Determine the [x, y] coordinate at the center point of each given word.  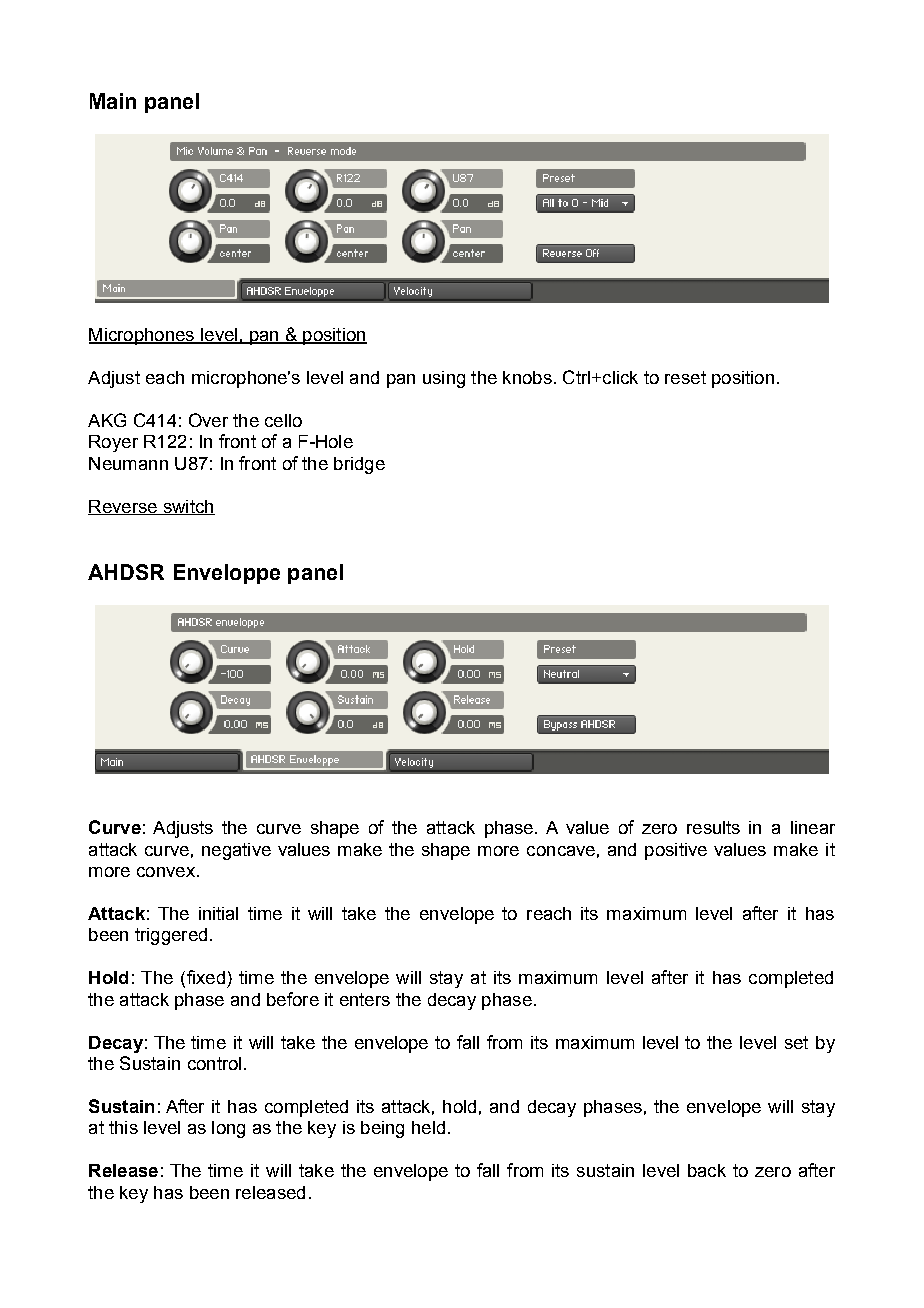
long [228, 1129]
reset [685, 377]
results [713, 827]
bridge [359, 465]
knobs [527, 377]
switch [188, 507]
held [428, 1127]
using [444, 379]
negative [236, 851]
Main [113, 101]
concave [561, 851]
